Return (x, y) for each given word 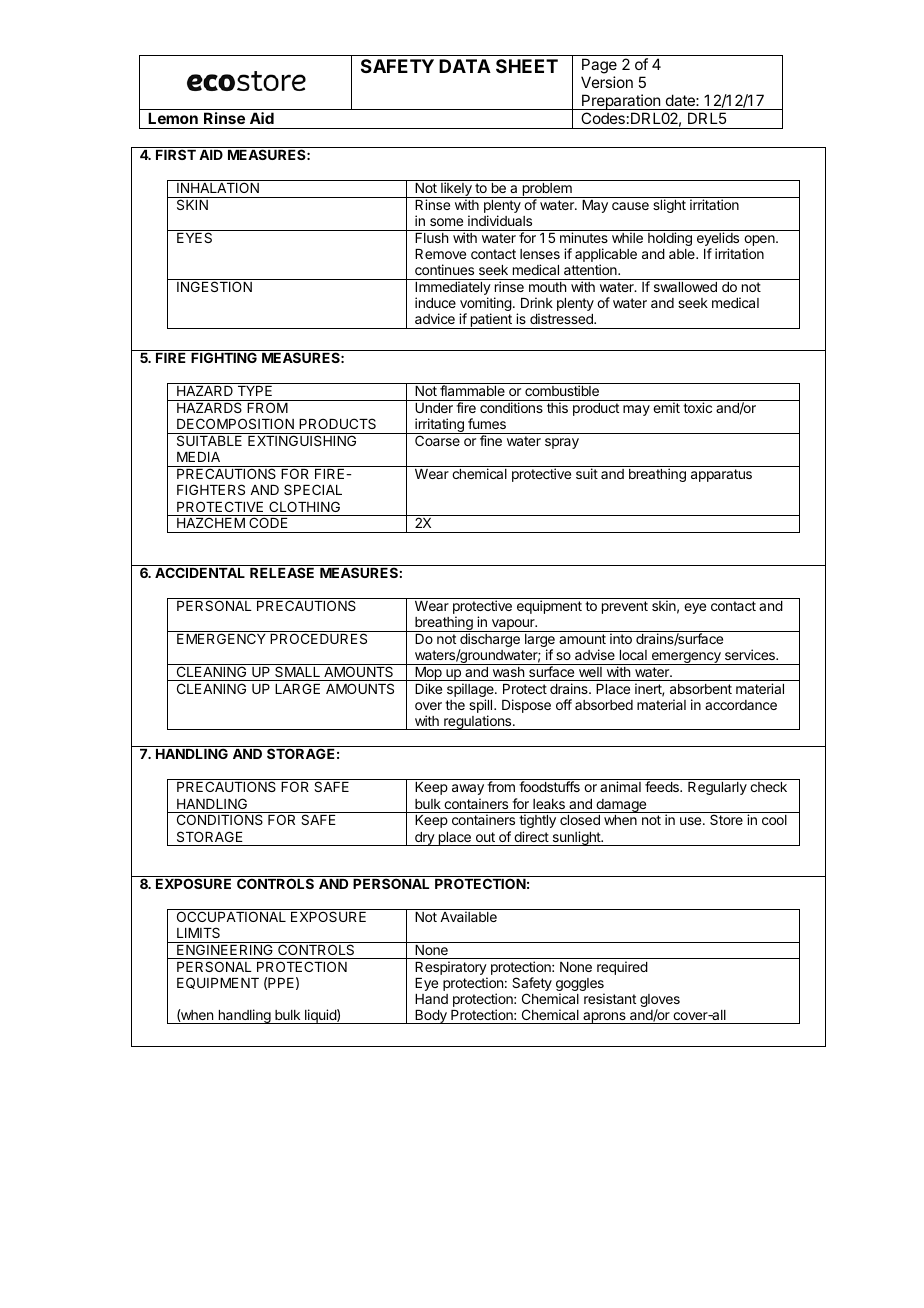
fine (491, 440)
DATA (465, 66)
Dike (428, 688)
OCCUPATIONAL (231, 916)
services (751, 654)
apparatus (721, 475)
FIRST (176, 153)
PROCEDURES (318, 638)
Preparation (621, 102)
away (468, 789)
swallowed (685, 287)
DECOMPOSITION (235, 423)
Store (726, 819)
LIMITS (198, 932)
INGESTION (214, 286)
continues (444, 269)
